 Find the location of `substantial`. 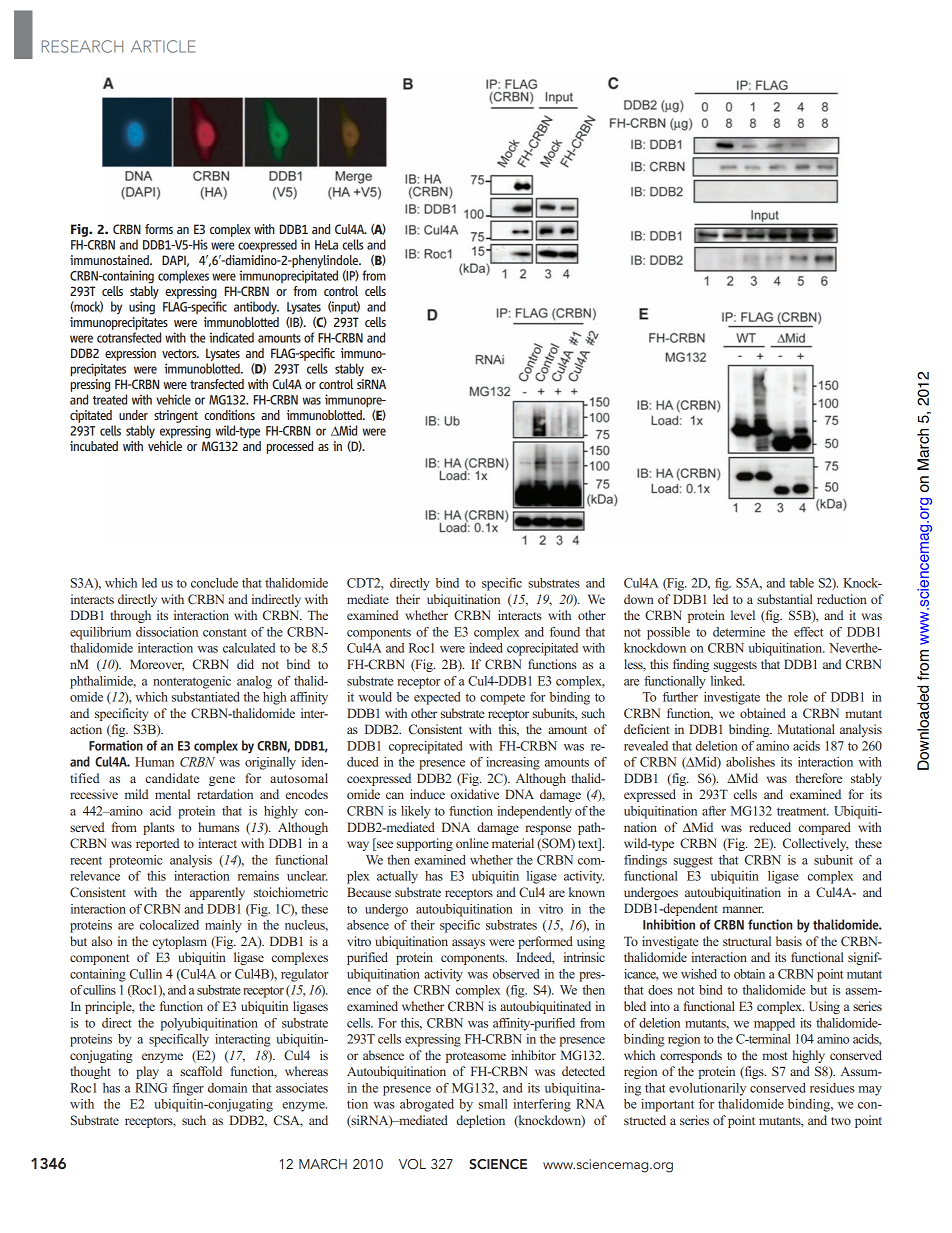

substantial is located at coordinates (785, 599).
